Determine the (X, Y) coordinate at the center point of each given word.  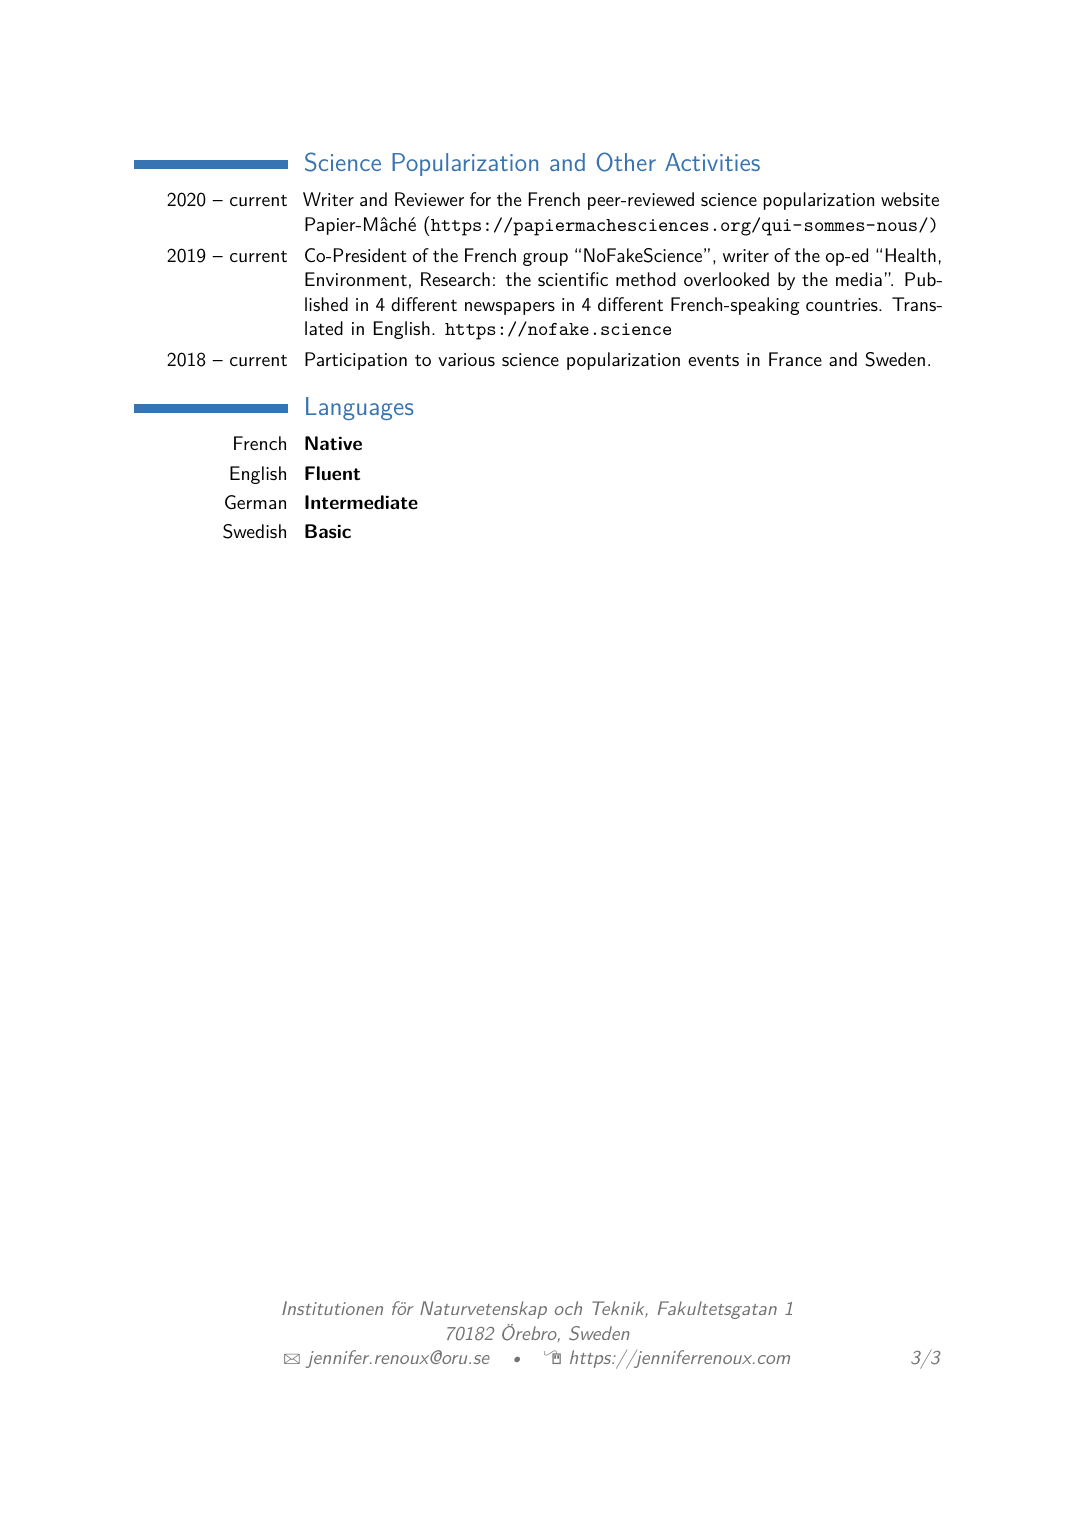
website (910, 199)
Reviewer (429, 199)
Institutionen (332, 1308)
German (255, 502)
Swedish (254, 531)
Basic (328, 531)
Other (626, 162)
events (713, 360)
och (568, 1308)
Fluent (332, 473)
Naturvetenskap (483, 1310)
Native (333, 443)
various (466, 360)
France (795, 359)
